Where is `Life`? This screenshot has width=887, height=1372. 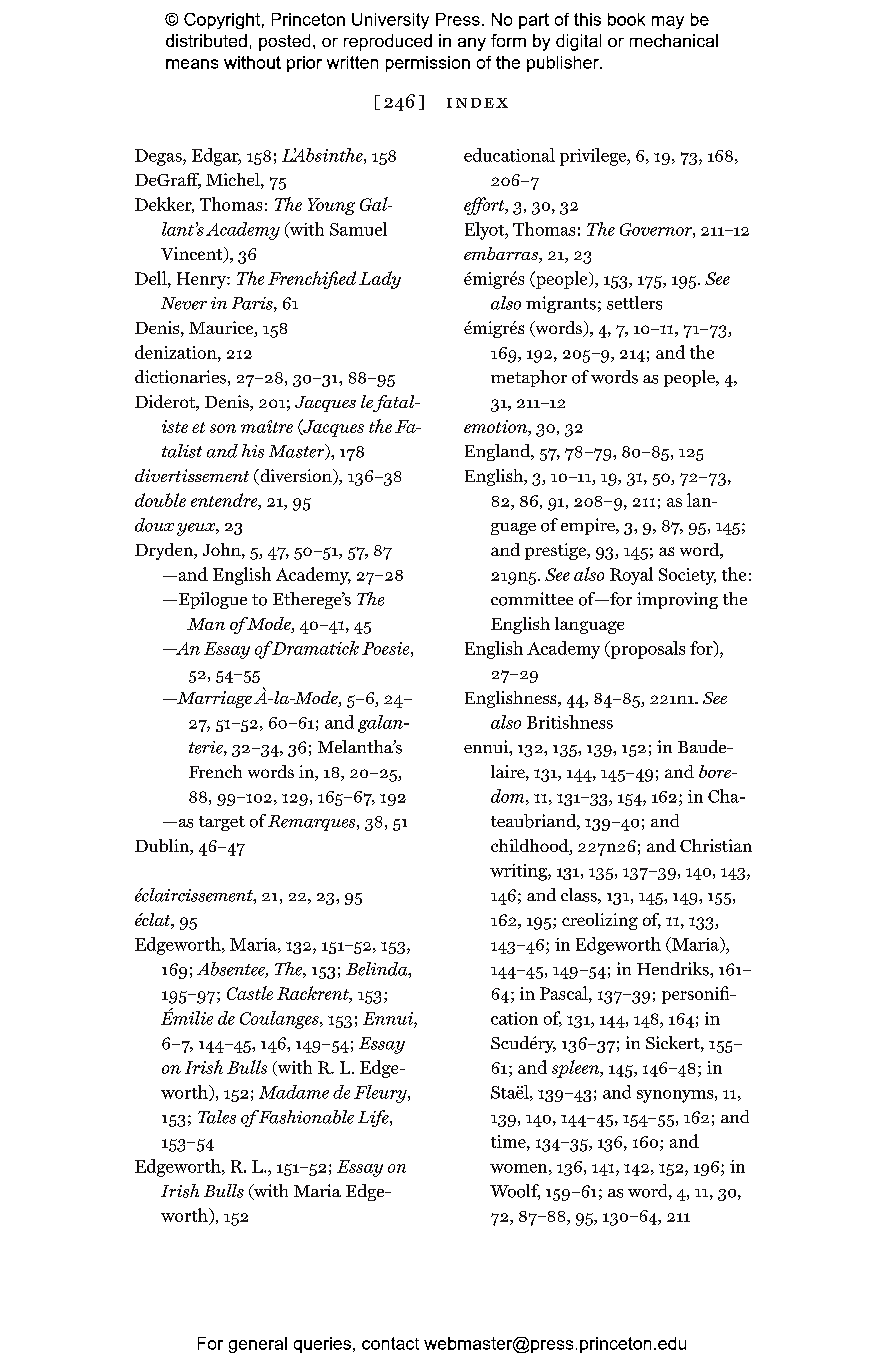 Life is located at coordinates (374, 1118).
